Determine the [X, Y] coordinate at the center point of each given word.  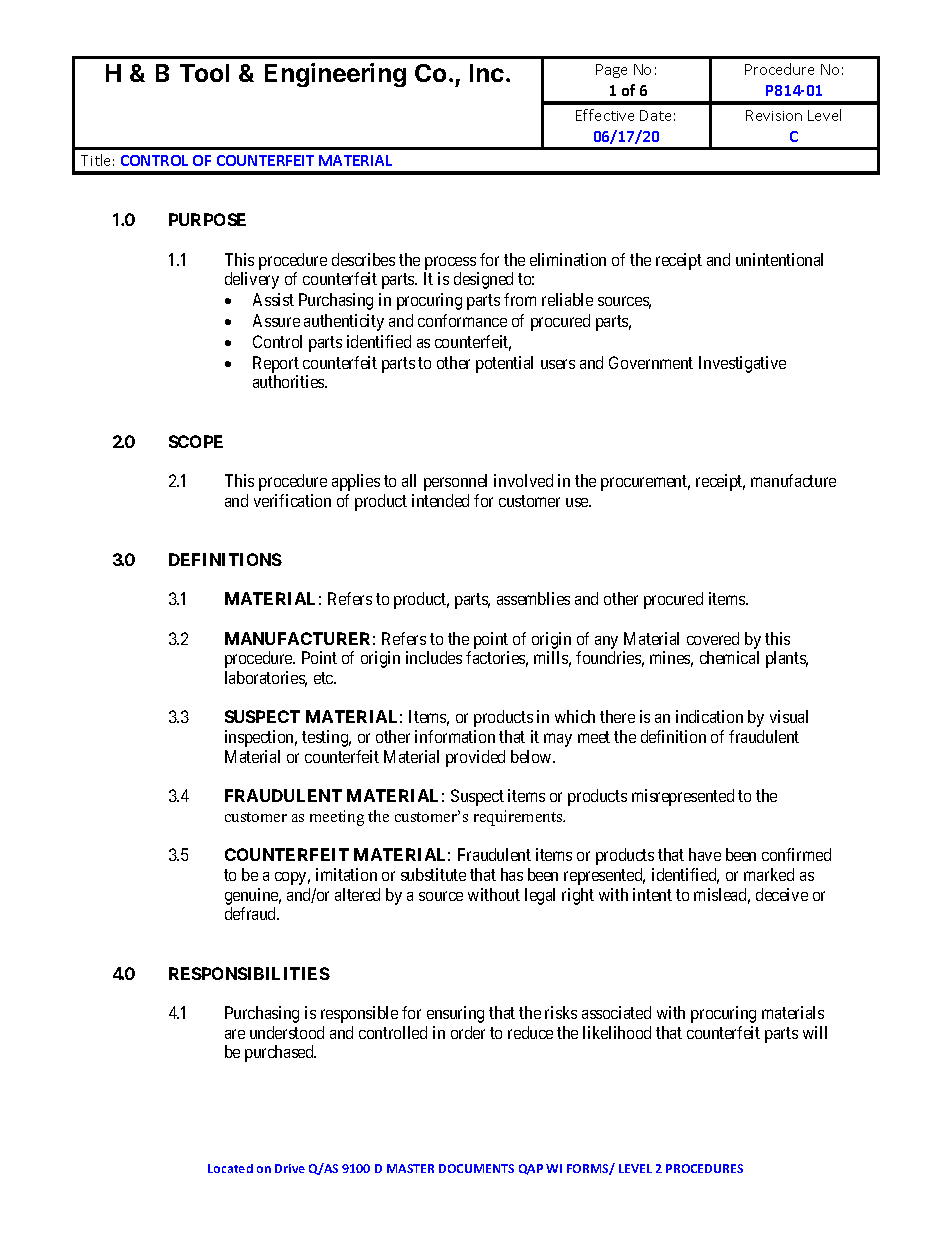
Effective [605, 115]
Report [276, 366]
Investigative [742, 364]
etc [324, 678]
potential [504, 364]
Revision [774, 115]
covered [713, 638]
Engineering [335, 75]
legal [540, 896]
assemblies [533, 598]
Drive [290, 1168]
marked [769, 874]
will [815, 1032]
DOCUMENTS [476, 1168]
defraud [252, 913]
